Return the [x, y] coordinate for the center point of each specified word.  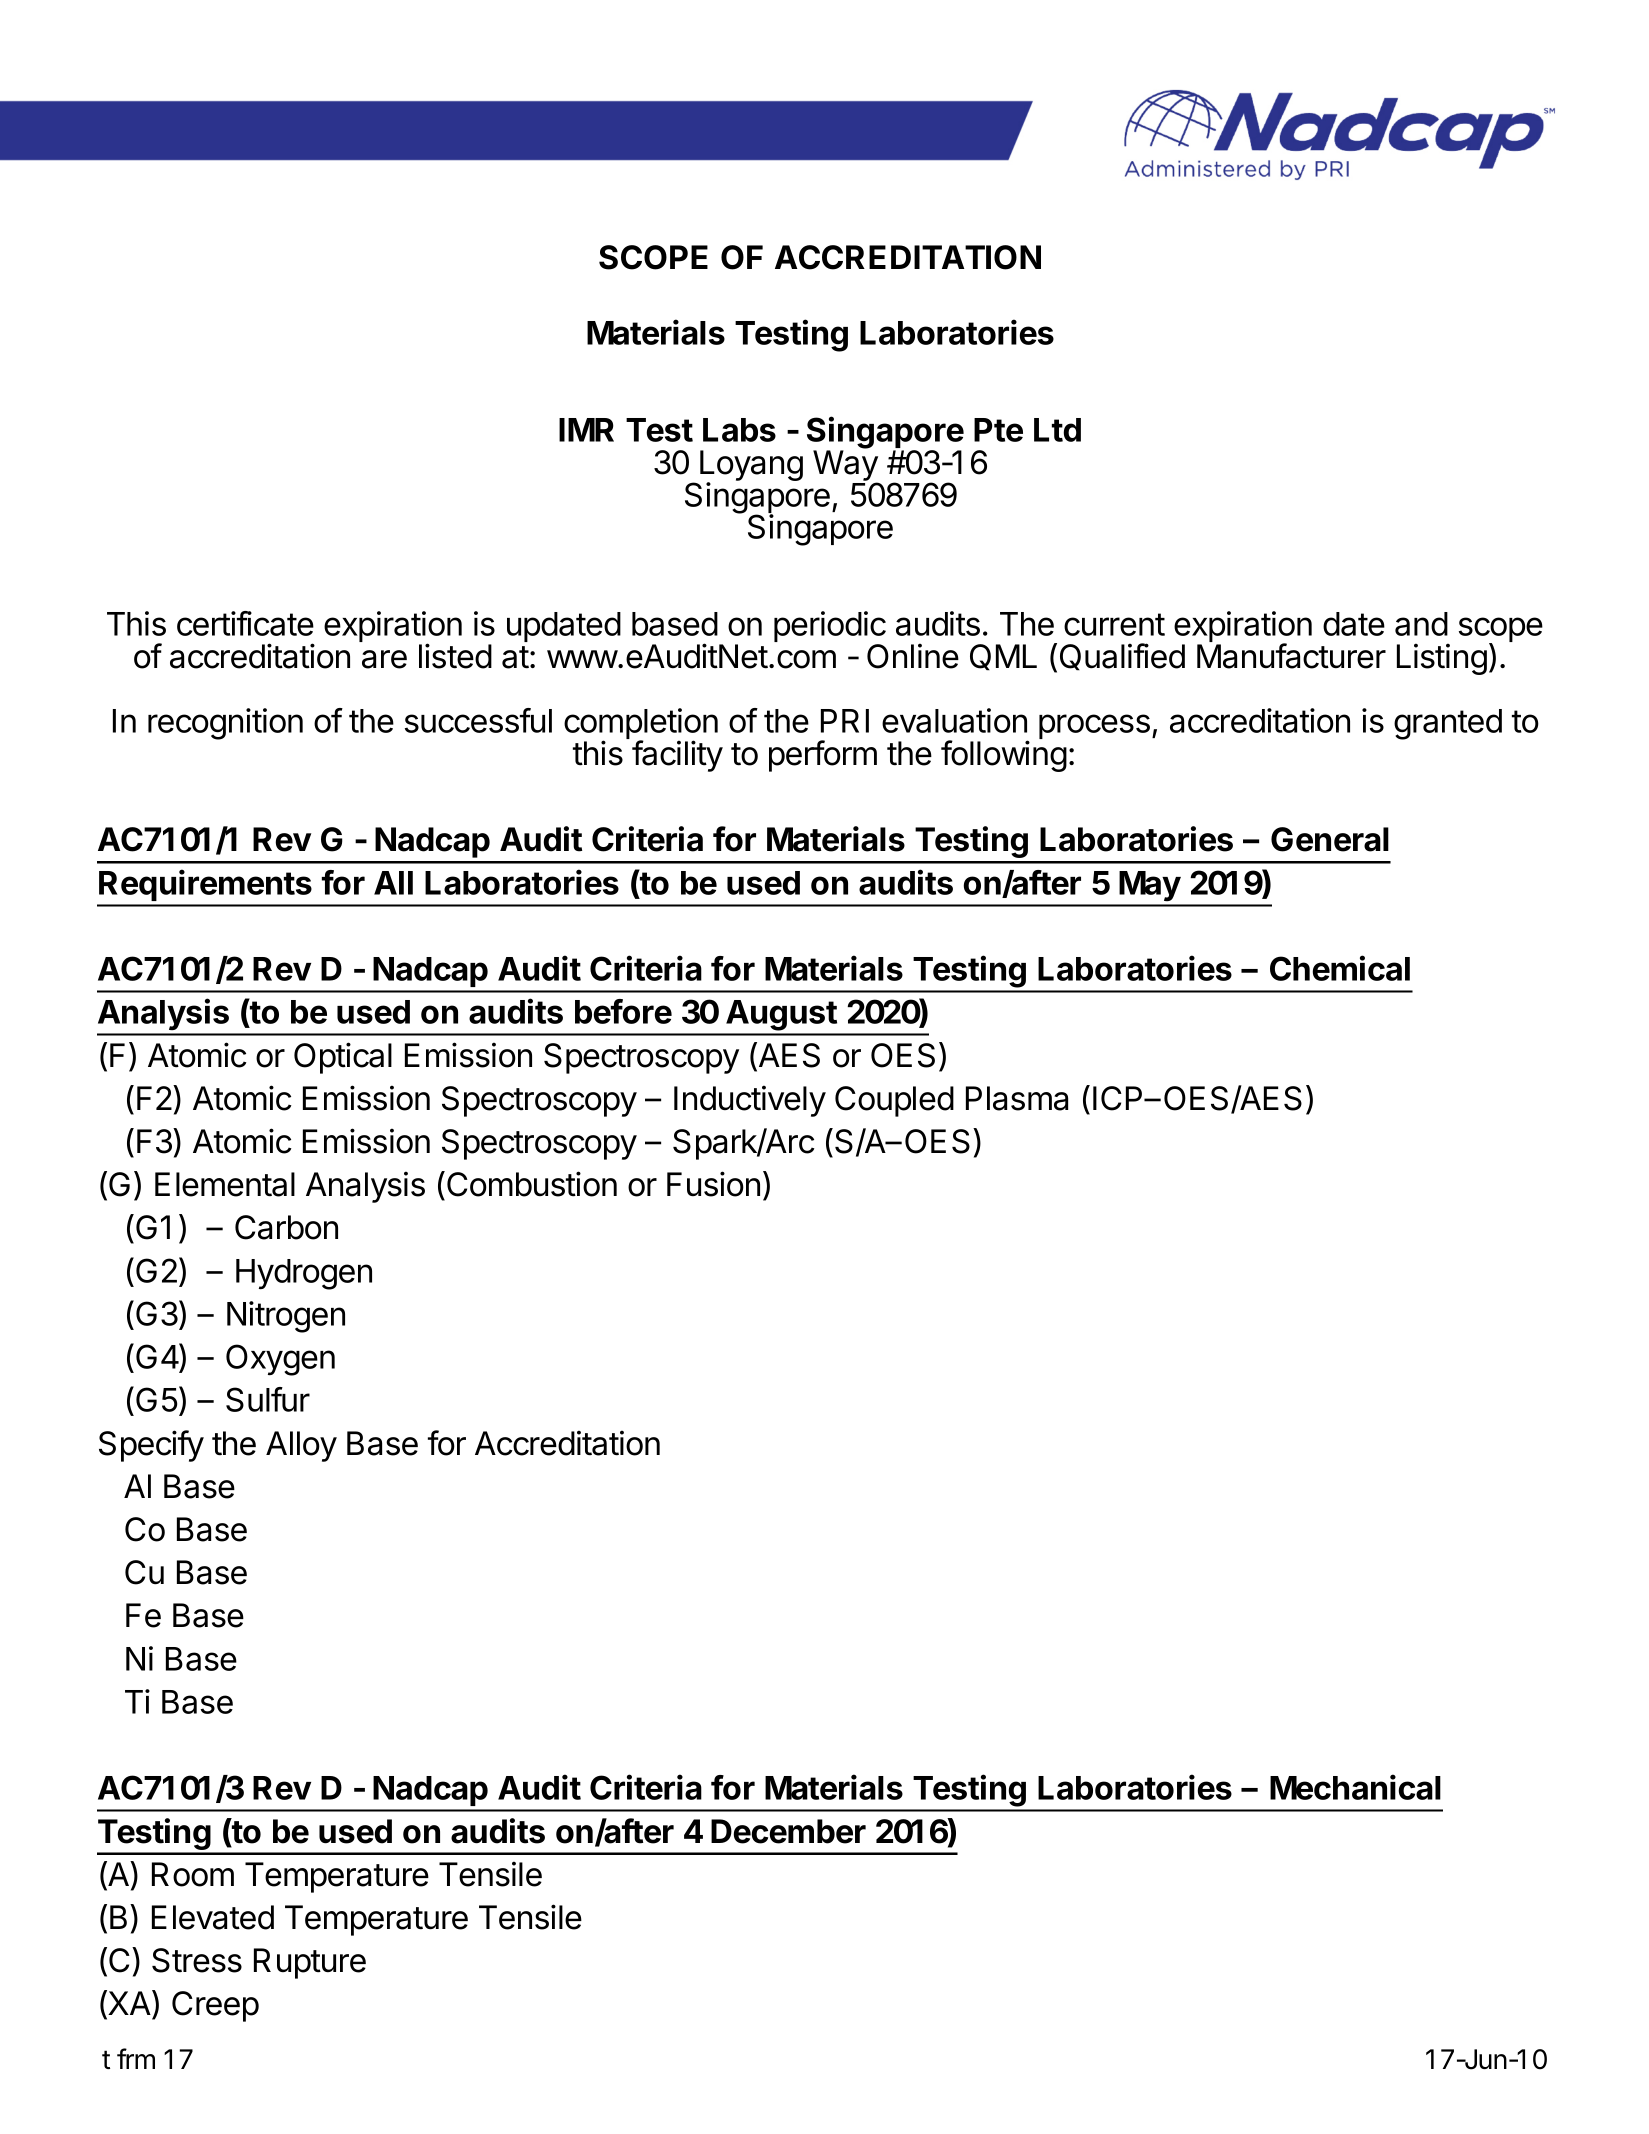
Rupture [310, 1963]
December [788, 1831]
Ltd [1057, 430]
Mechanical [1355, 1787]
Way [846, 467]
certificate [245, 623]
